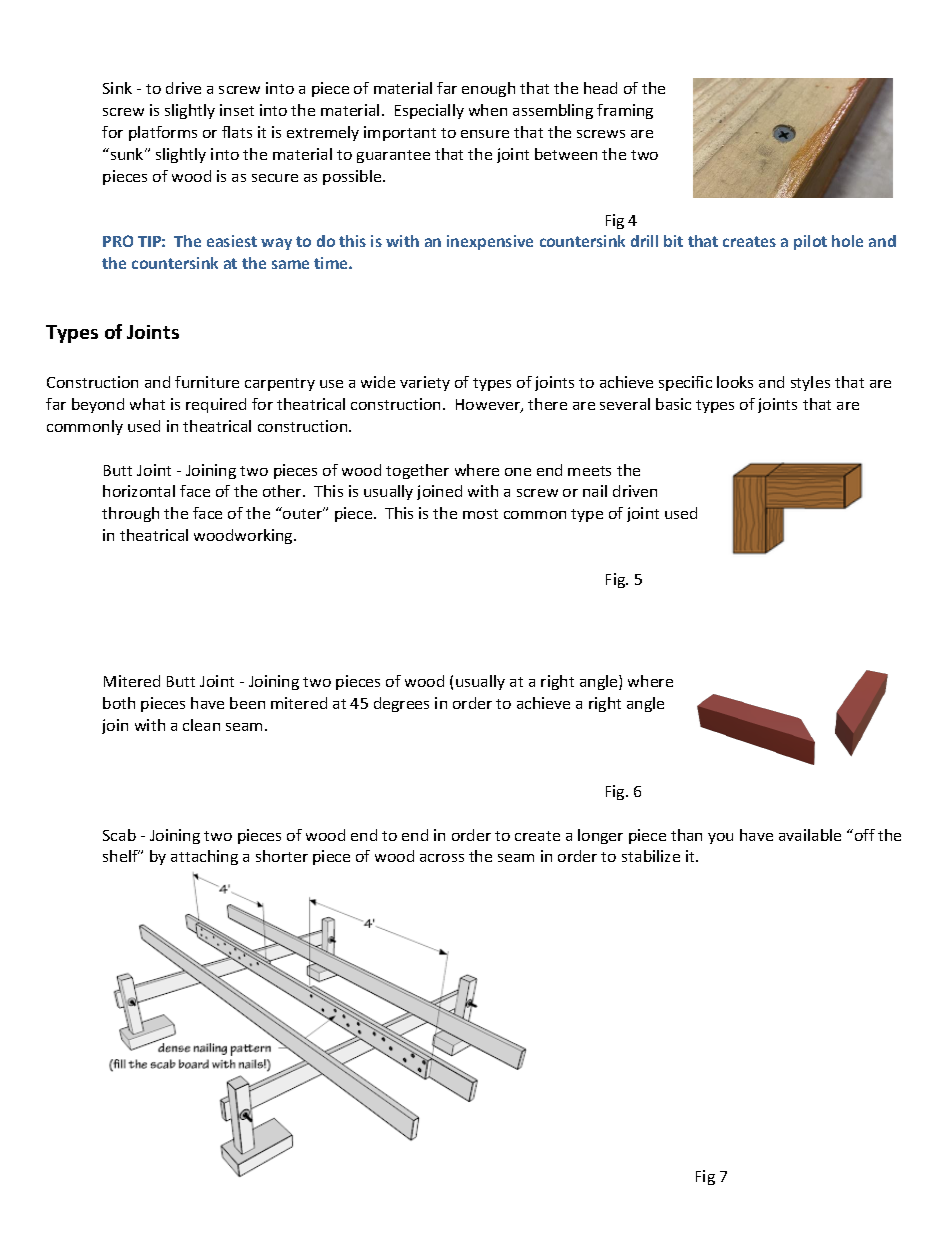  What do you see at coordinates (237, 110) in the screenshot?
I see `inset` at bounding box center [237, 110].
